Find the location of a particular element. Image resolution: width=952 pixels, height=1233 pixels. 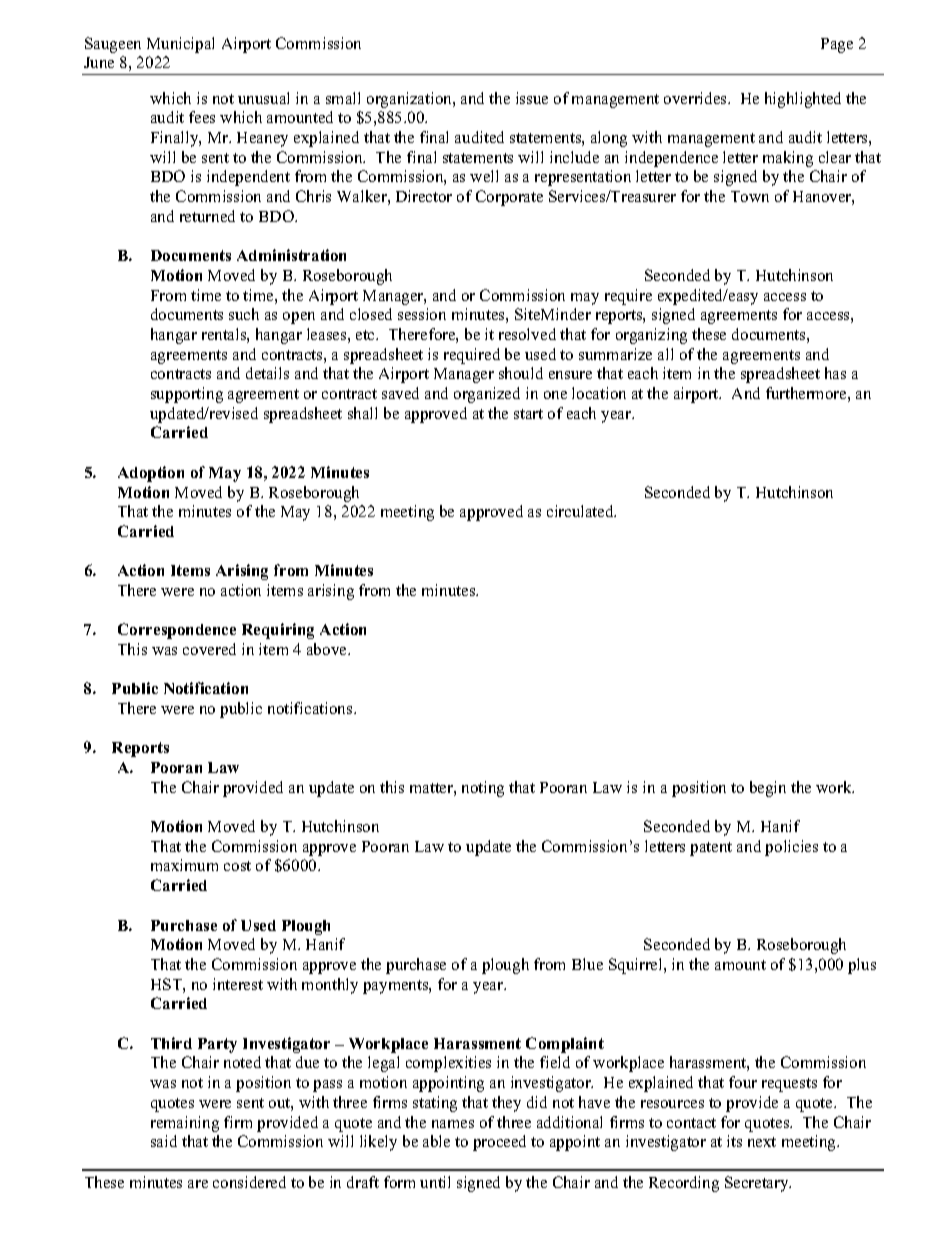

begin is located at coordinates (768, 789).
